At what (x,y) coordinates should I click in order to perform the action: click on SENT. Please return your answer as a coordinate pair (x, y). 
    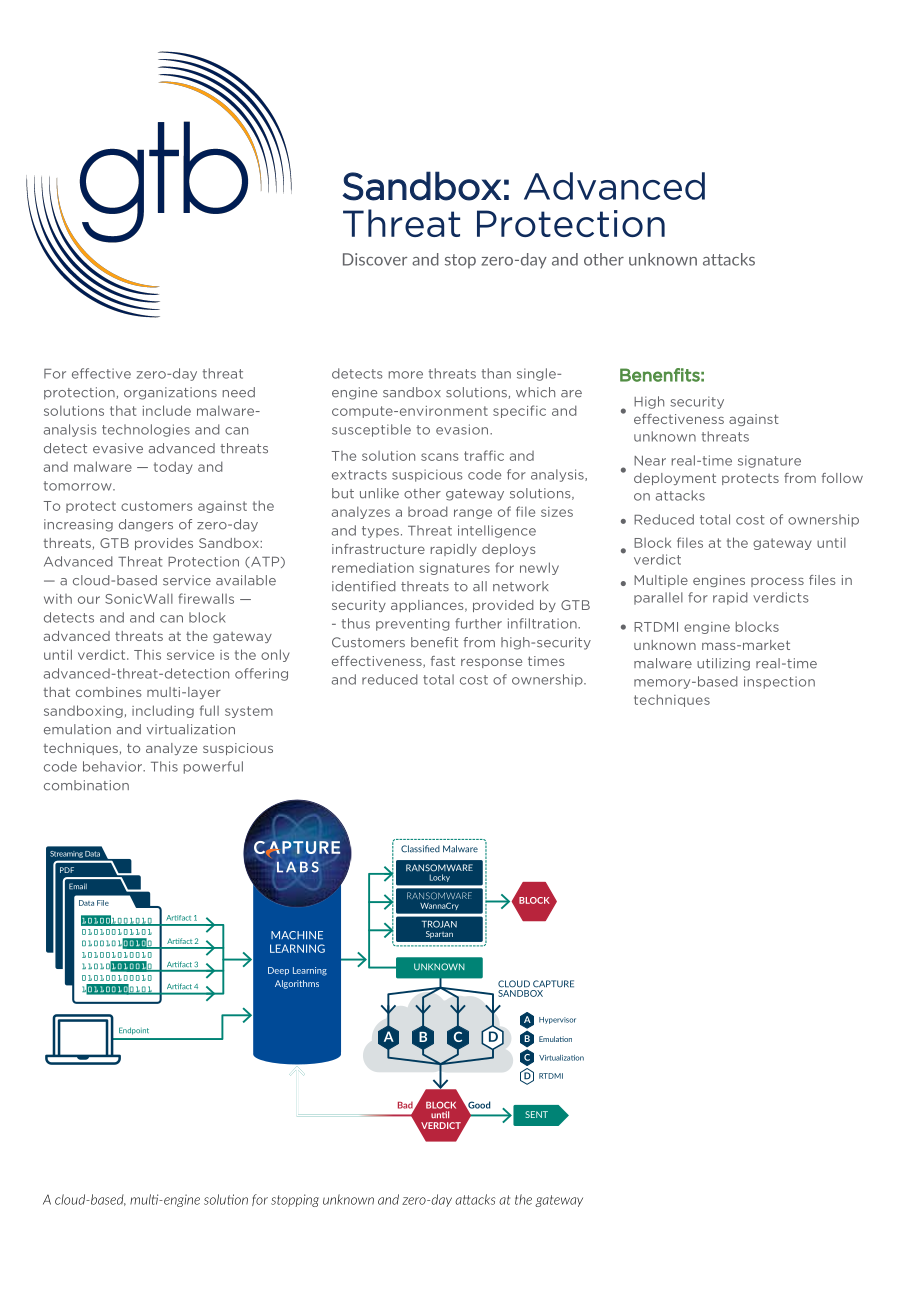
    Looking at the image, I should click on (536, 1114).
